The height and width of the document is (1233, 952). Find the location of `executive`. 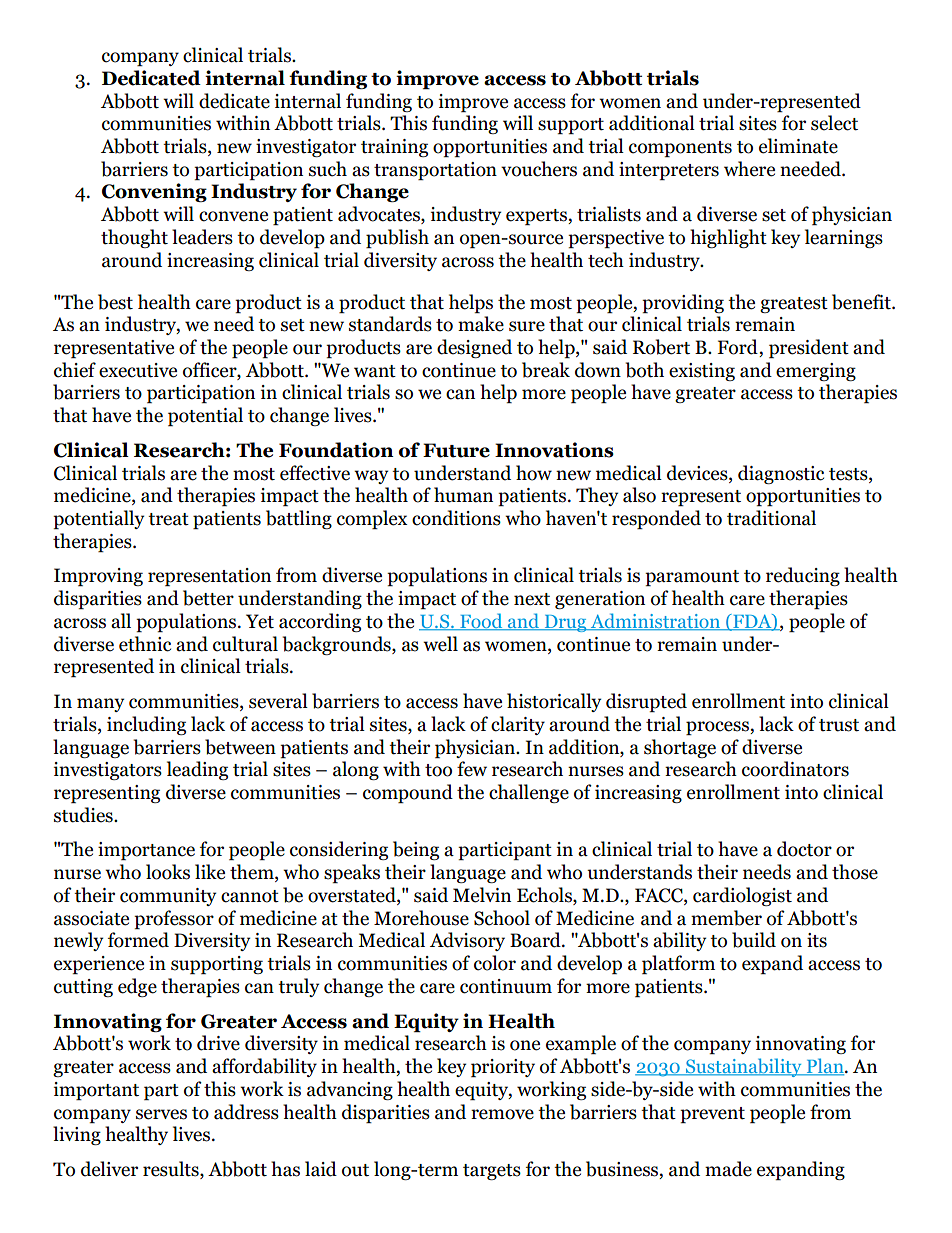

executive is located at coordinates (138, 370).
